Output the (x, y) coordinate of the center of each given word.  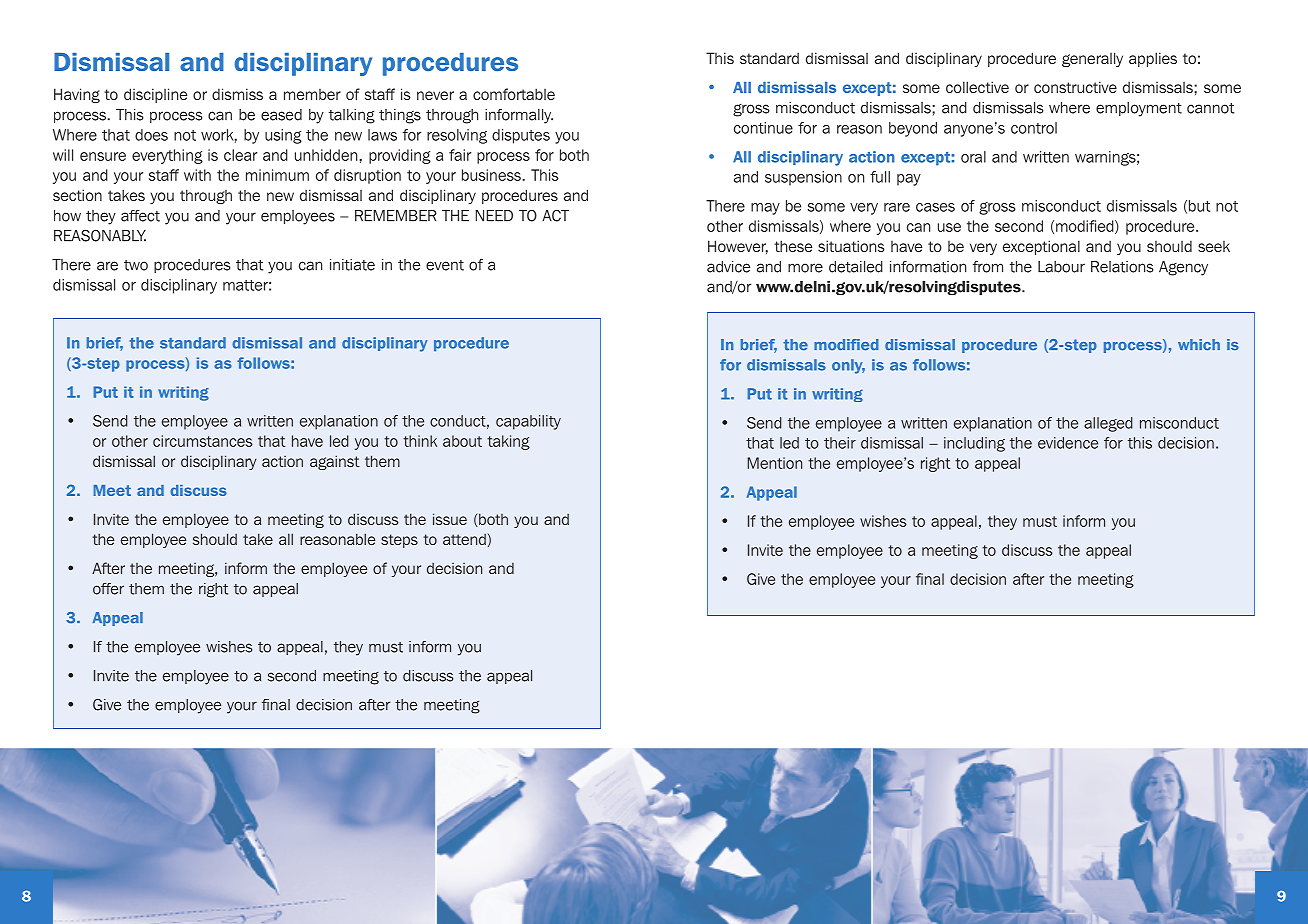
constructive (1075, 87)
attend (464, 539)
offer (108, 589)
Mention (775, 463)
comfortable (514, 94)
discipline (155, 95)
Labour (1061, 267)
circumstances (203, 441)
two (136, 265)
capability (528, 422)
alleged (1108, 424)
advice (728, 267)
